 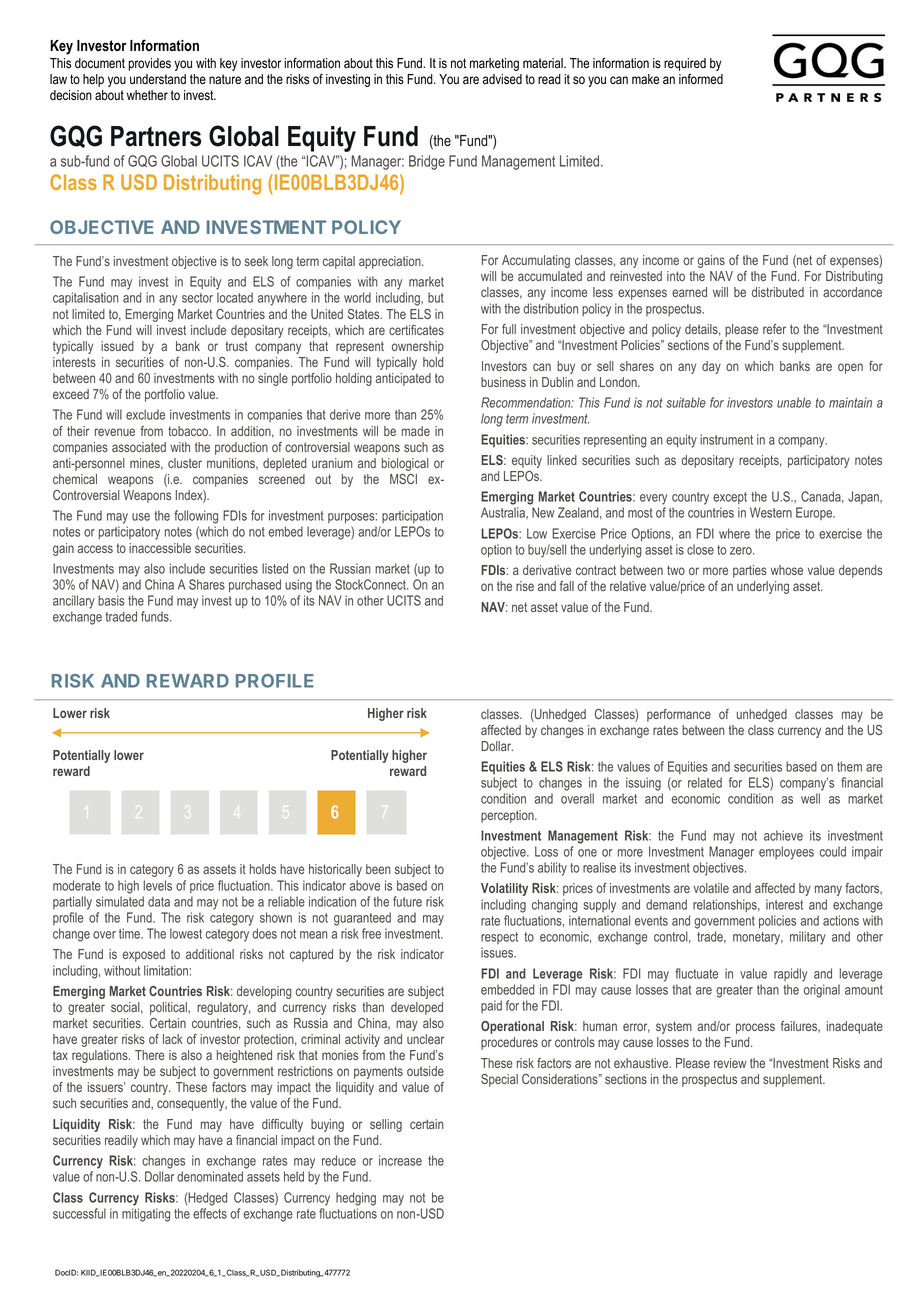 What do you see at coordinates (502, 79) in the screenshot?
I see `advised` at bounding box center [502, 79].
